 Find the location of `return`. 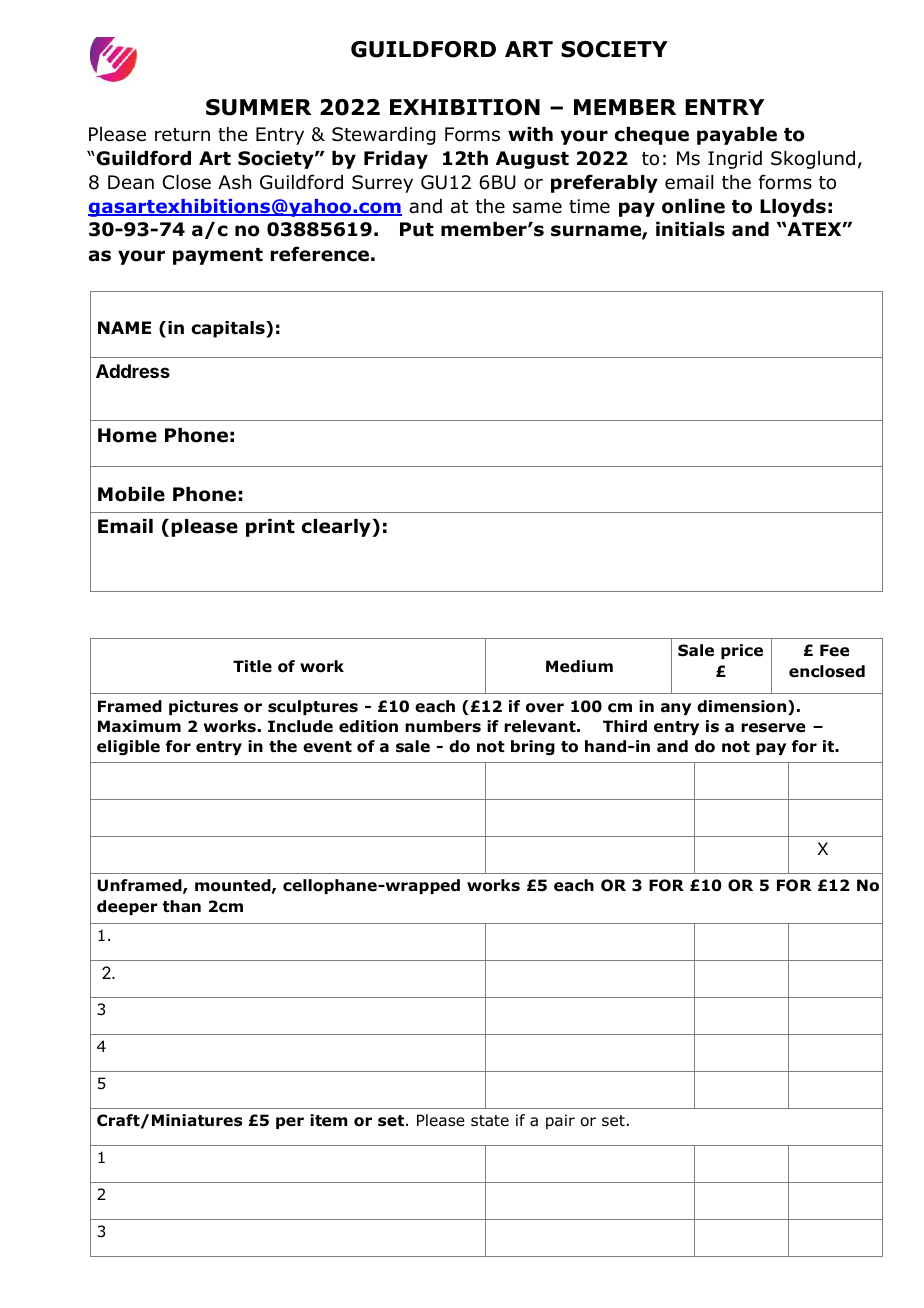

return is located at coordinates (182, 135).
